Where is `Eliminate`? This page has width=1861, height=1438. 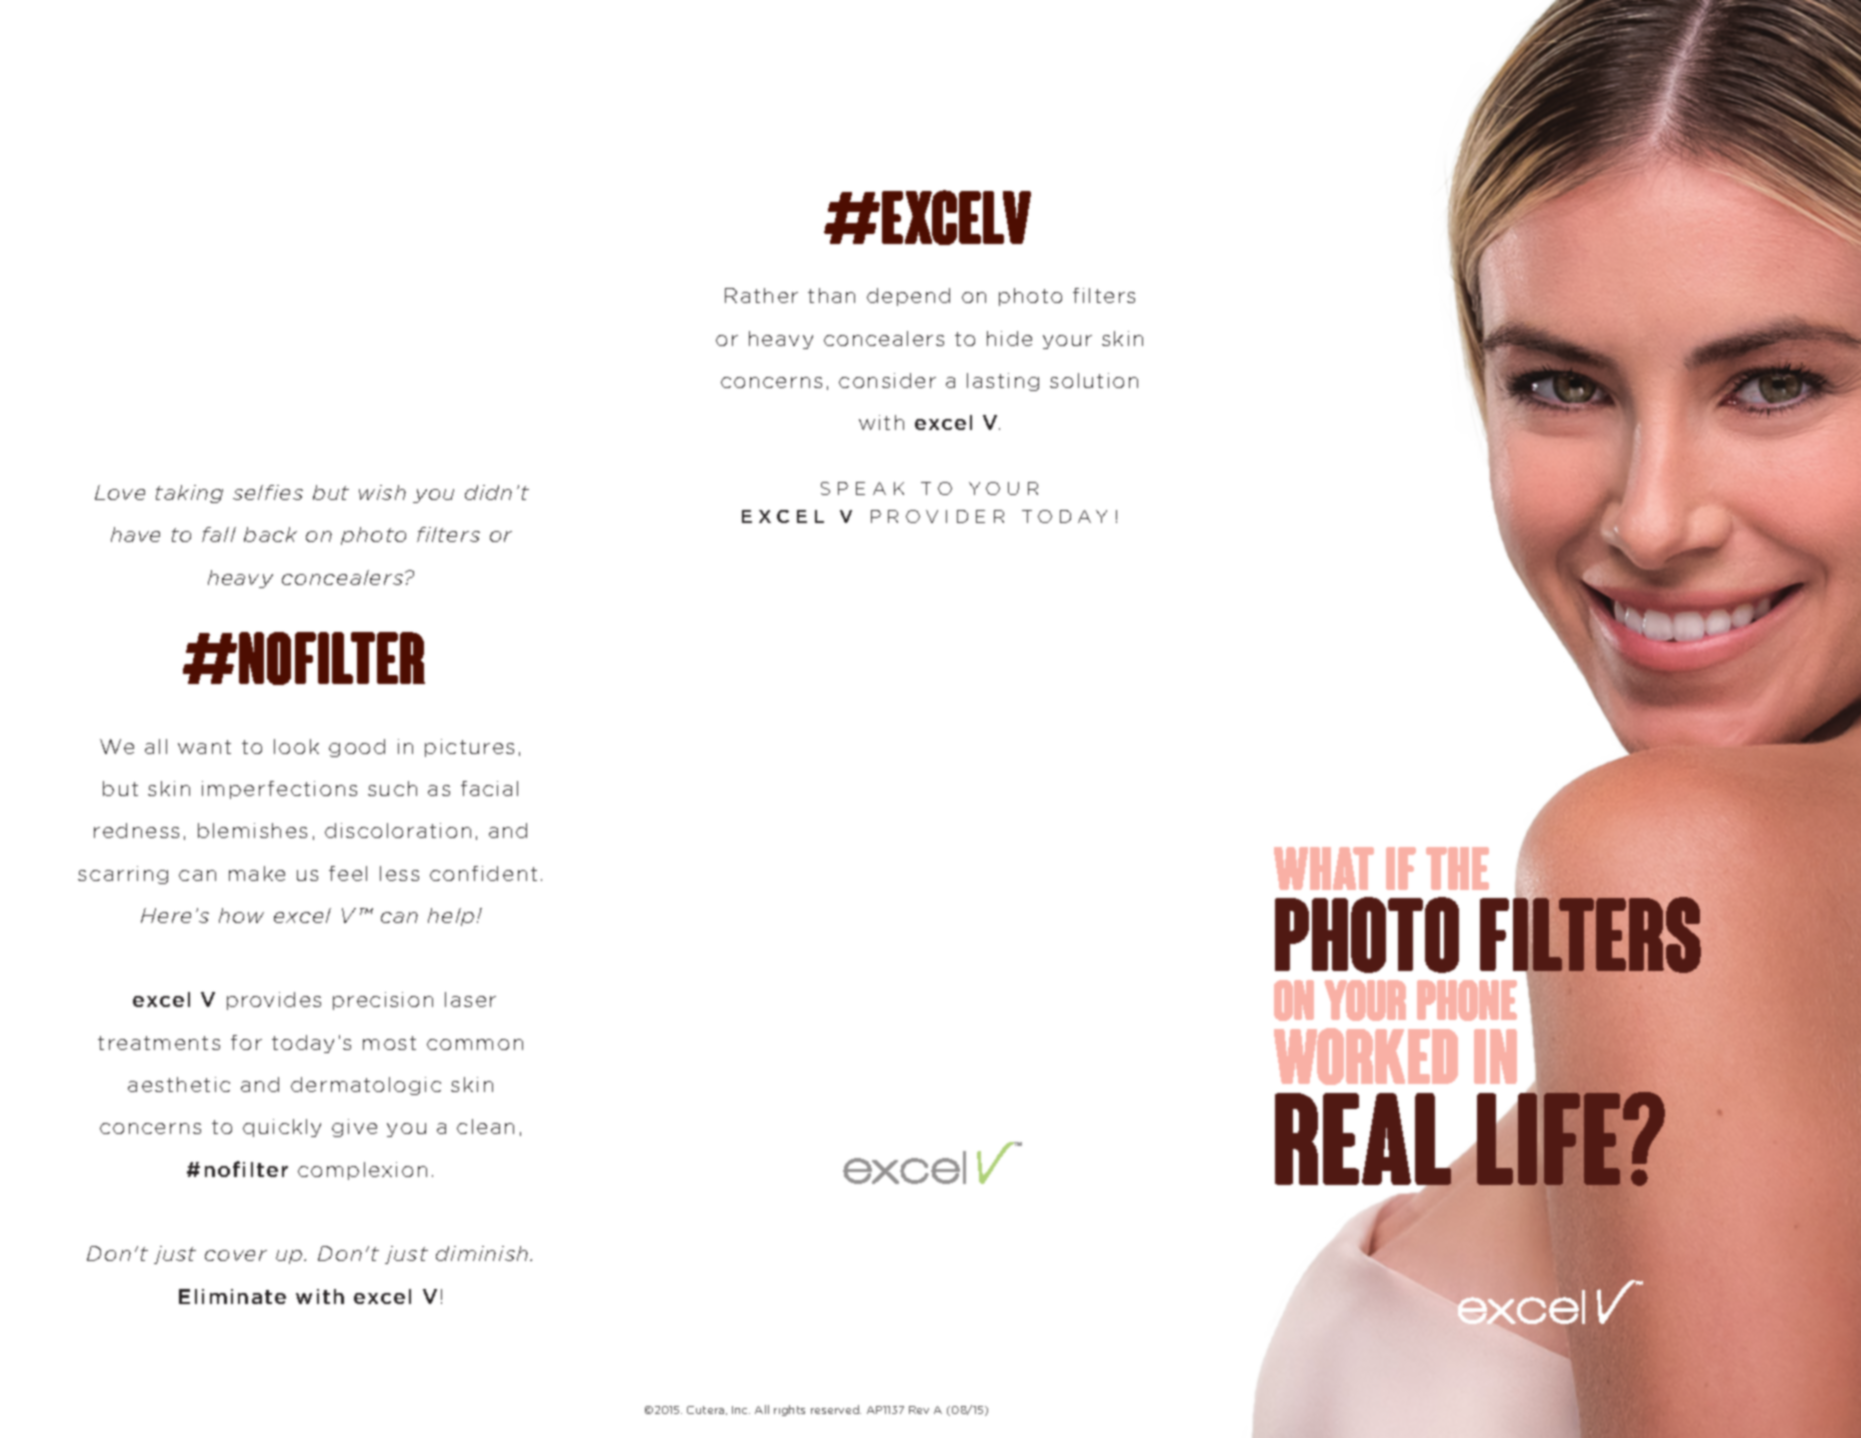
Eliminate is located at coordinates (232, 1296).
